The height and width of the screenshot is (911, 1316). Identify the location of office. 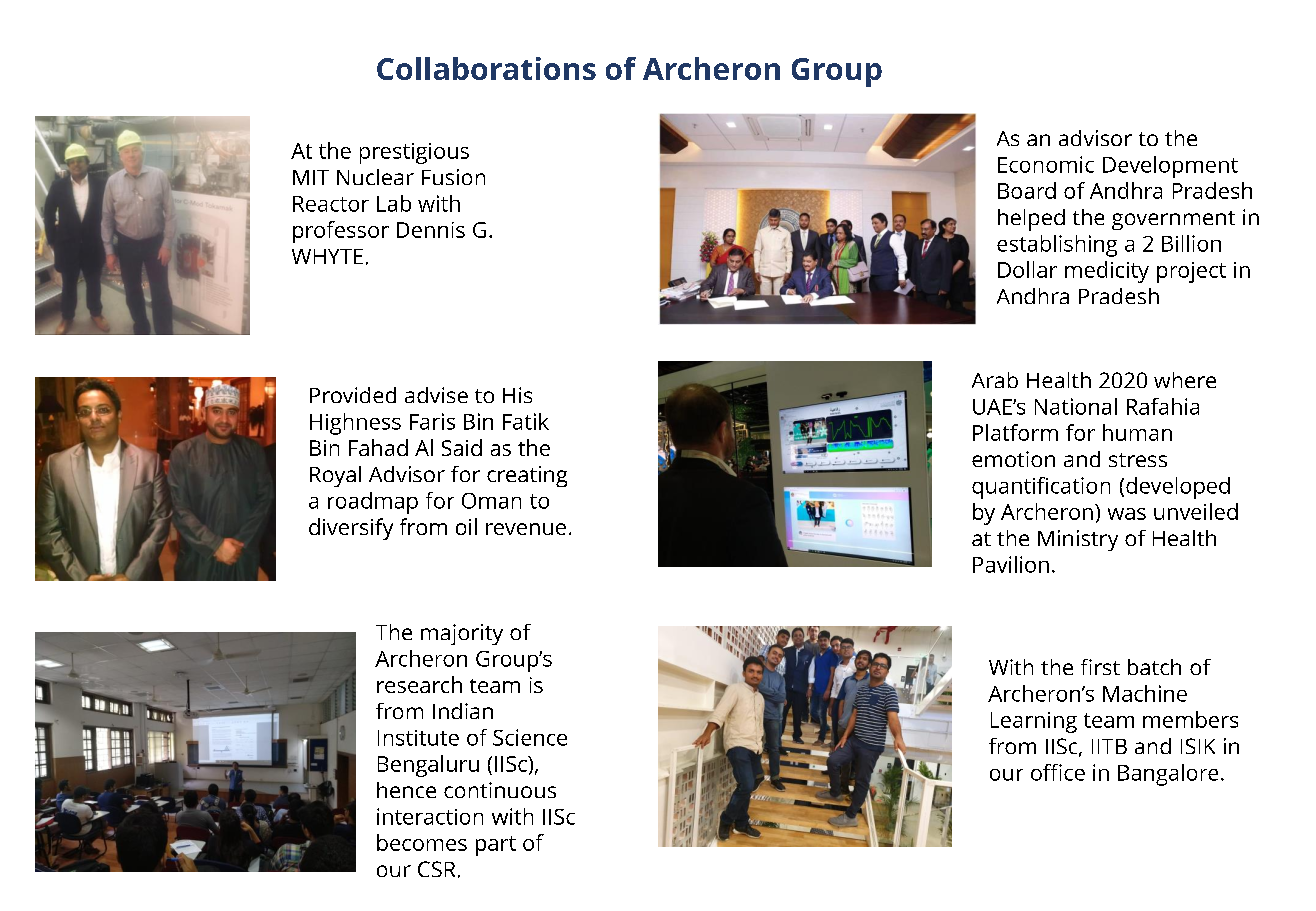
(1058, 772).
